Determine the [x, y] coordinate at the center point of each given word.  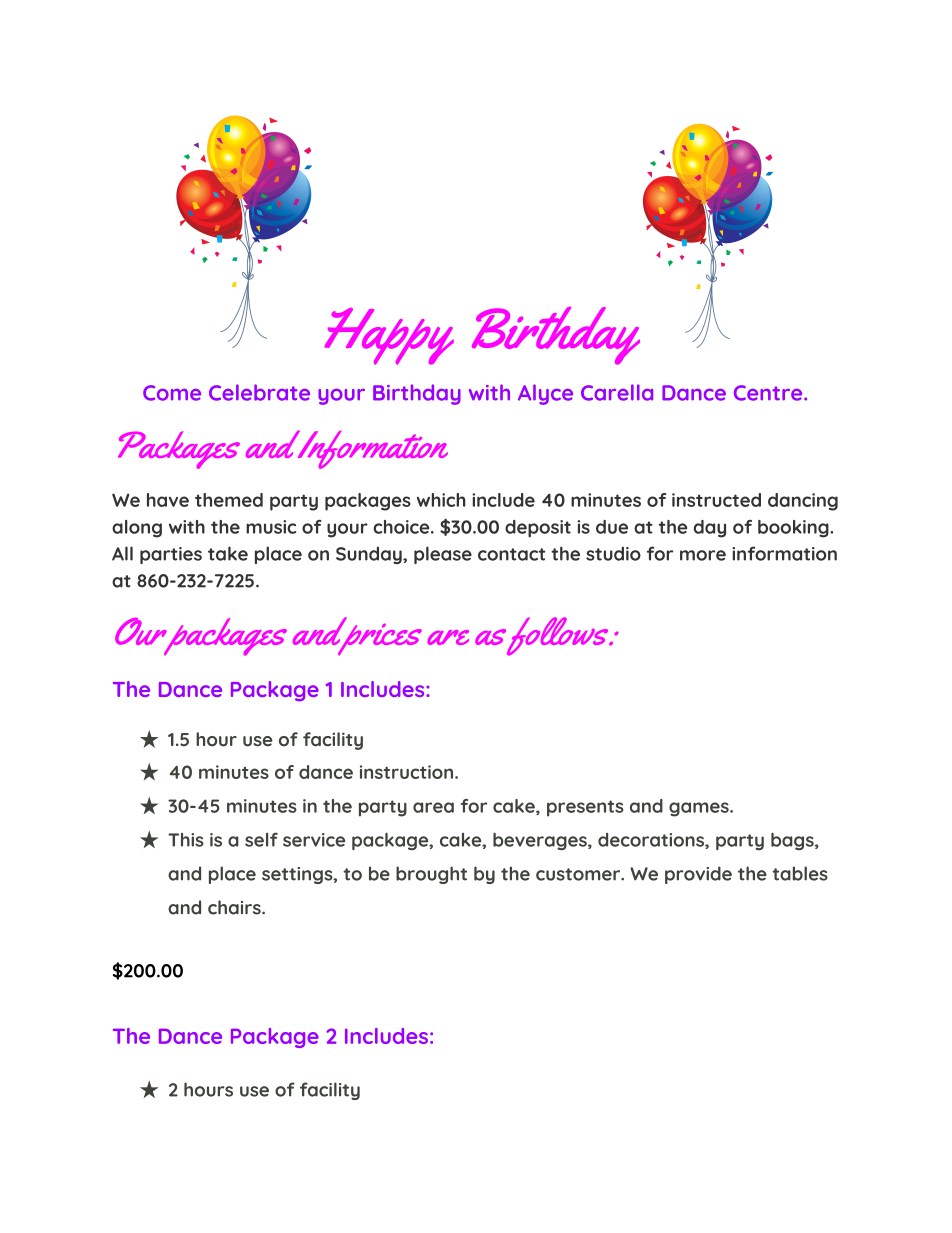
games [700, 809]
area [433, 807]
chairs [235, 907]
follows [559, 636]
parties [171, 555]
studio [613, 553]
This [186, 840]
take [228, 553]
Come [172, 393]
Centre [769, 393]
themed [229, 500]
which [441, 500]
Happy [389, 336]
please [443, 555]
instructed [716, 500]
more [703, 555]
